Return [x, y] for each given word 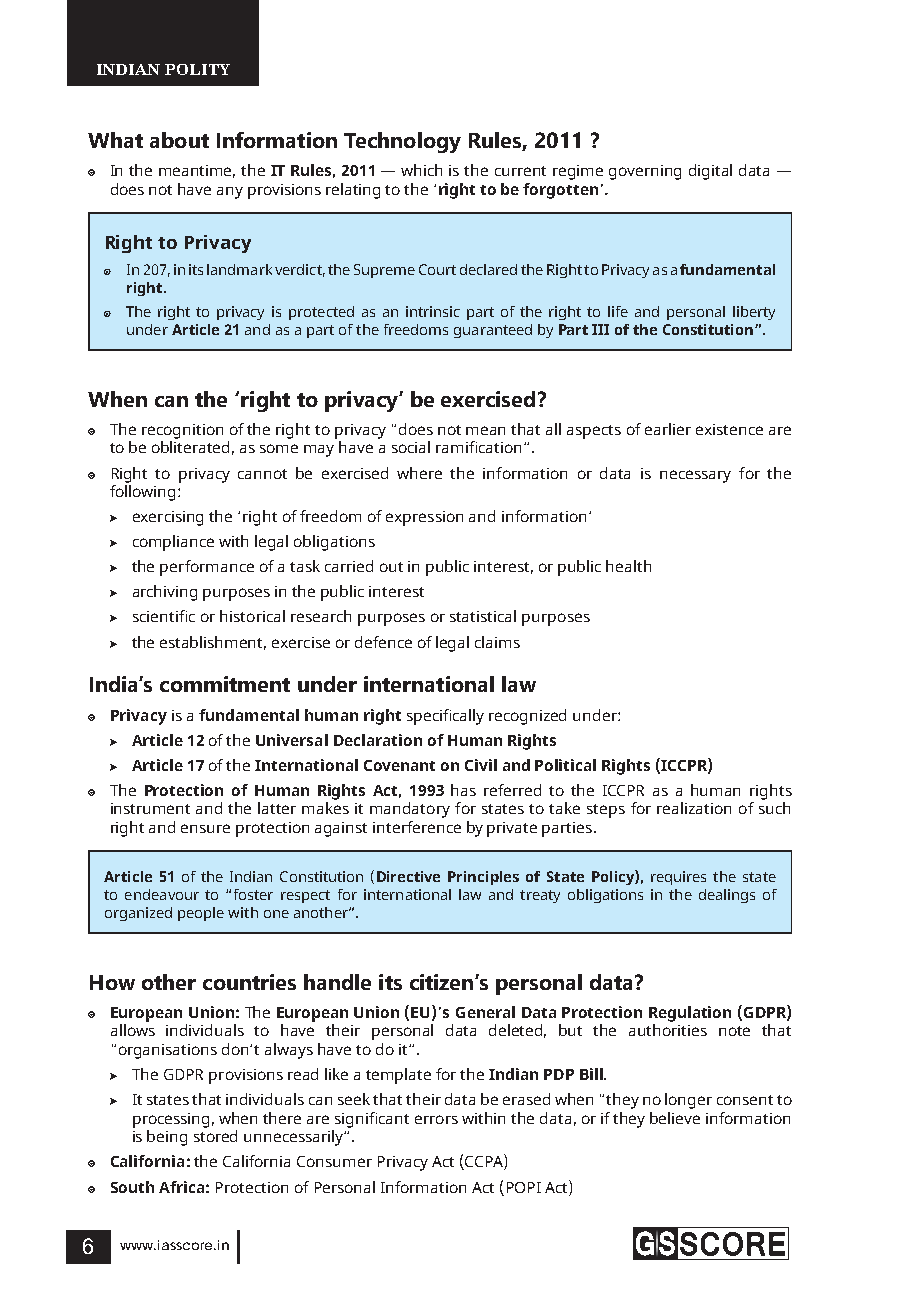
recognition [182, 431]
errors [436, 1119]
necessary [695, 476]
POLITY [197, 69]
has [463, 790]
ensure [205, 828]
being [167, 1138]
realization [694, 808]
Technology [402, 142]
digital [710, 172]
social [411, 447]
